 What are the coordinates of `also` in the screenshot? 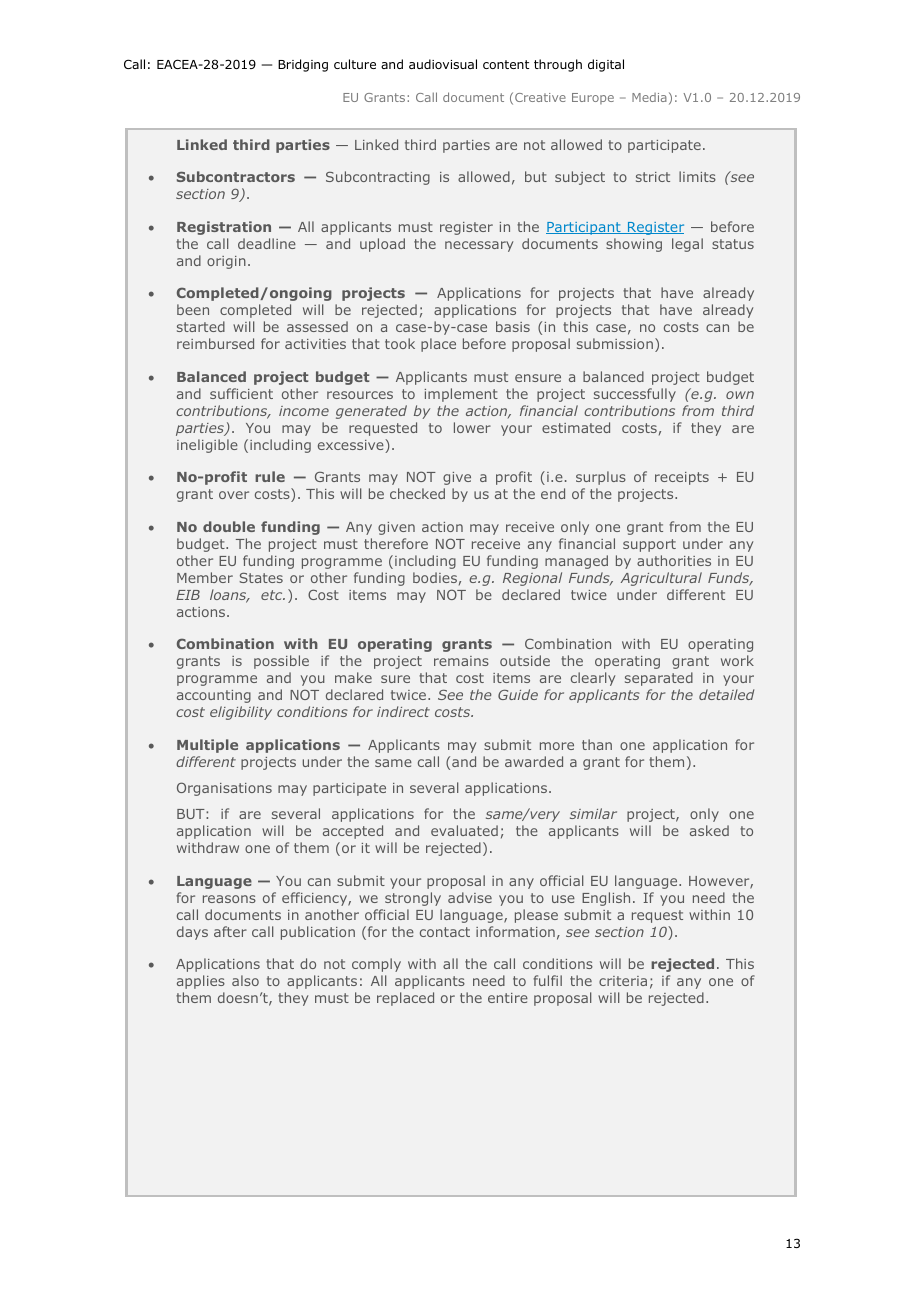 It's located at (245, 980).
